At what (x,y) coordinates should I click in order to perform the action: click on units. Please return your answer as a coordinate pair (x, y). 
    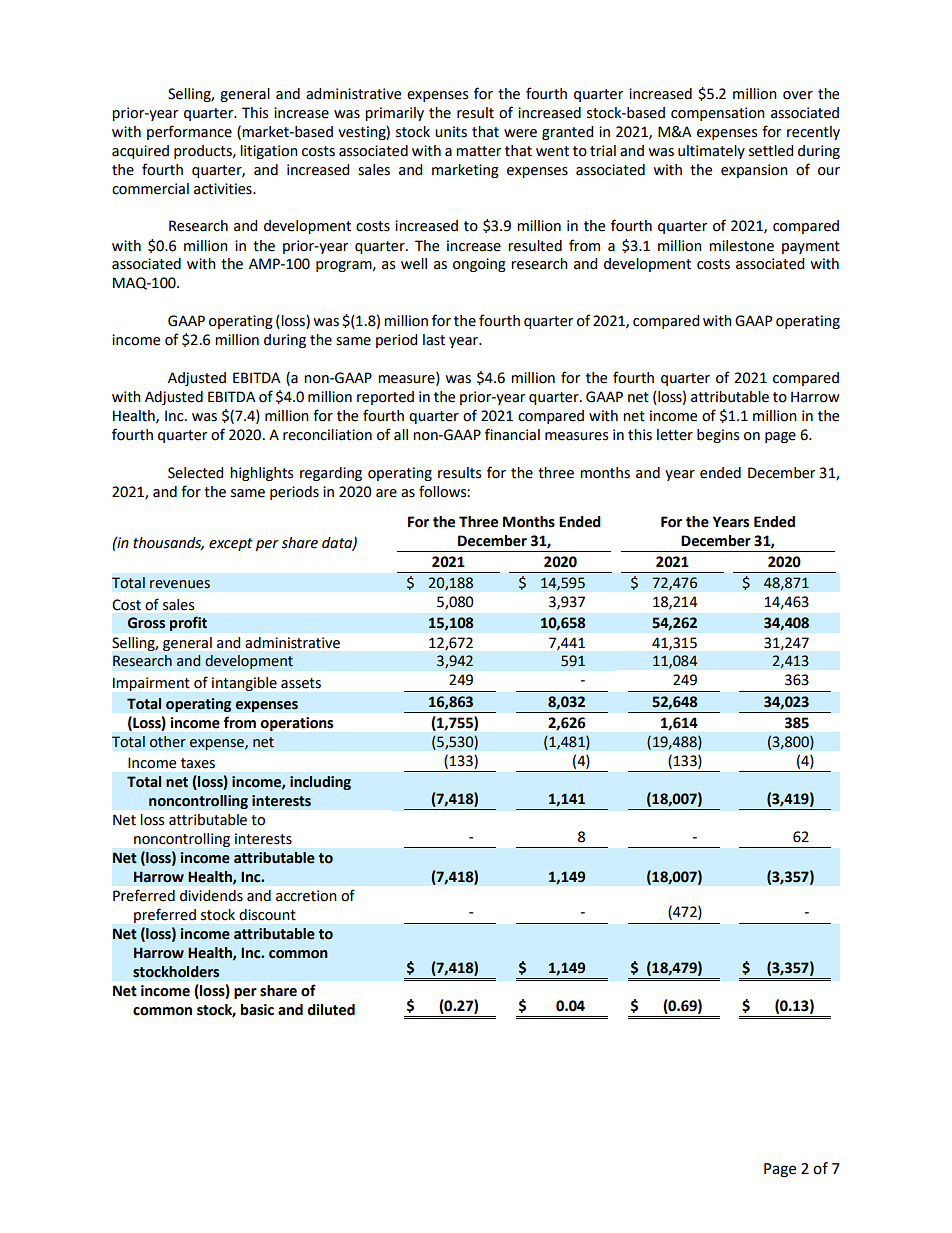
    Looking at the image, I should click on (451, 132).
